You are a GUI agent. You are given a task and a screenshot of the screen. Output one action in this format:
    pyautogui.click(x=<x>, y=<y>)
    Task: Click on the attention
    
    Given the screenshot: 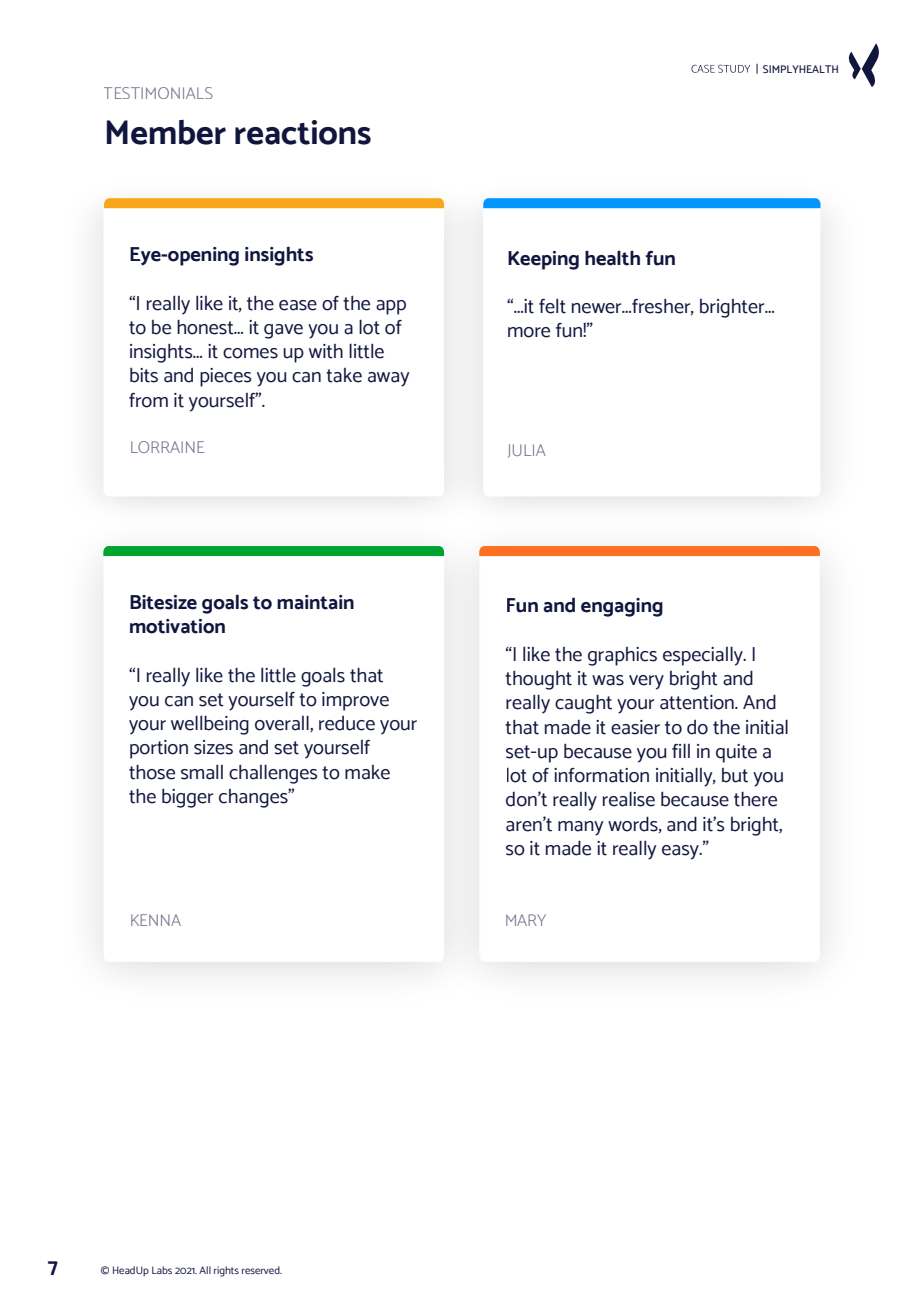 What is the action you would take?
    pyautogui.click(x=698, y=702)
